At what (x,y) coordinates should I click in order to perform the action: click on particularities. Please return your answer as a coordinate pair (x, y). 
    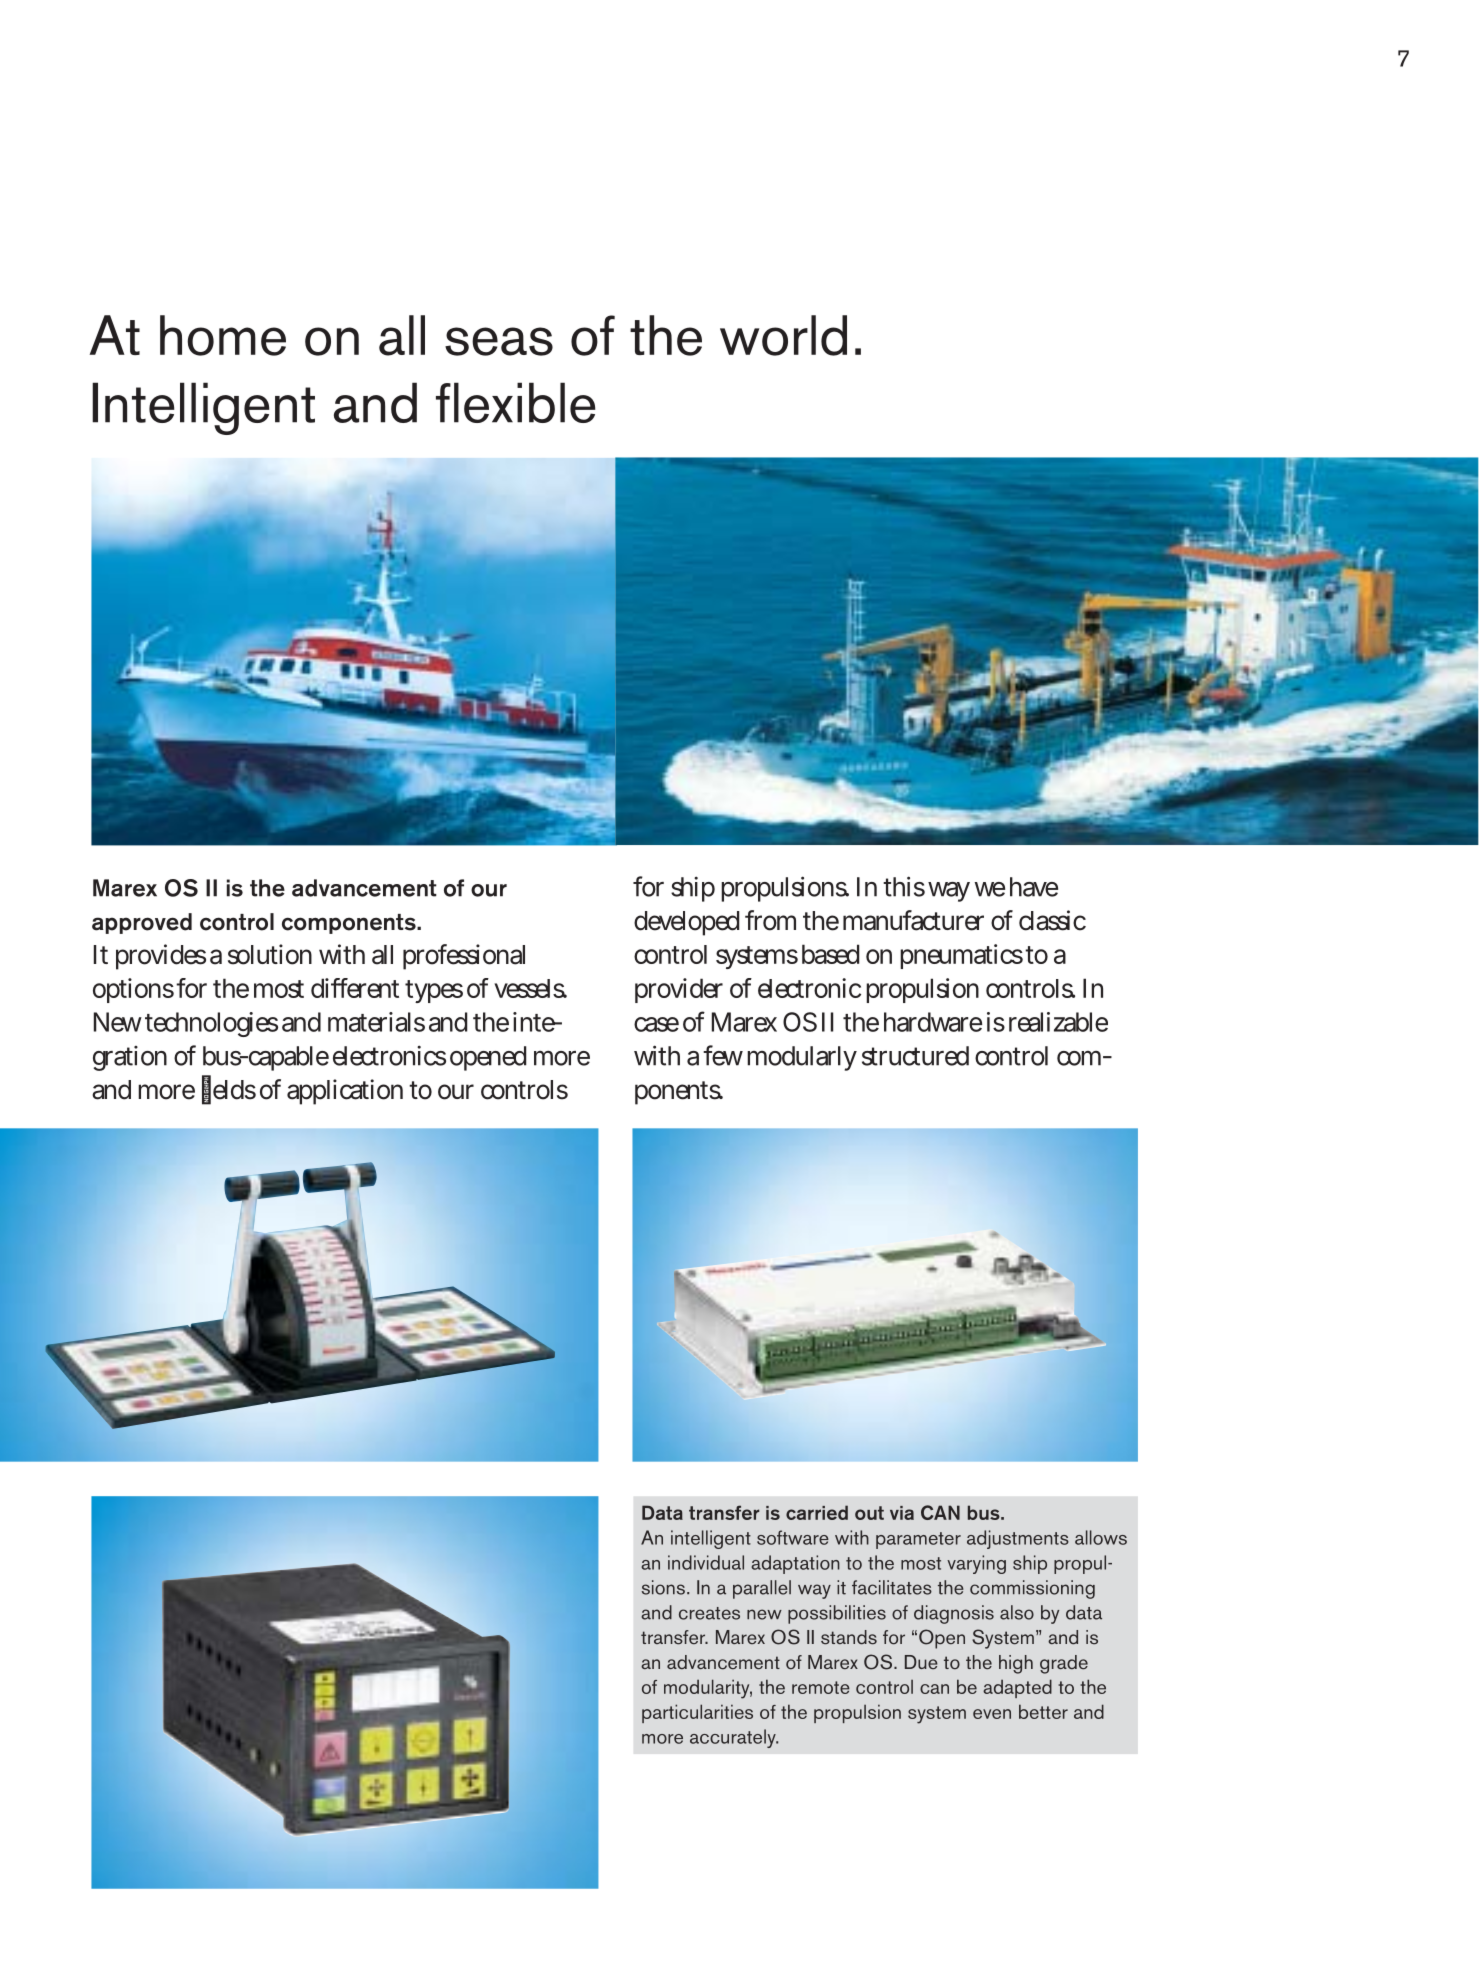
    Looking at the image, I should click on (697, 1713).
